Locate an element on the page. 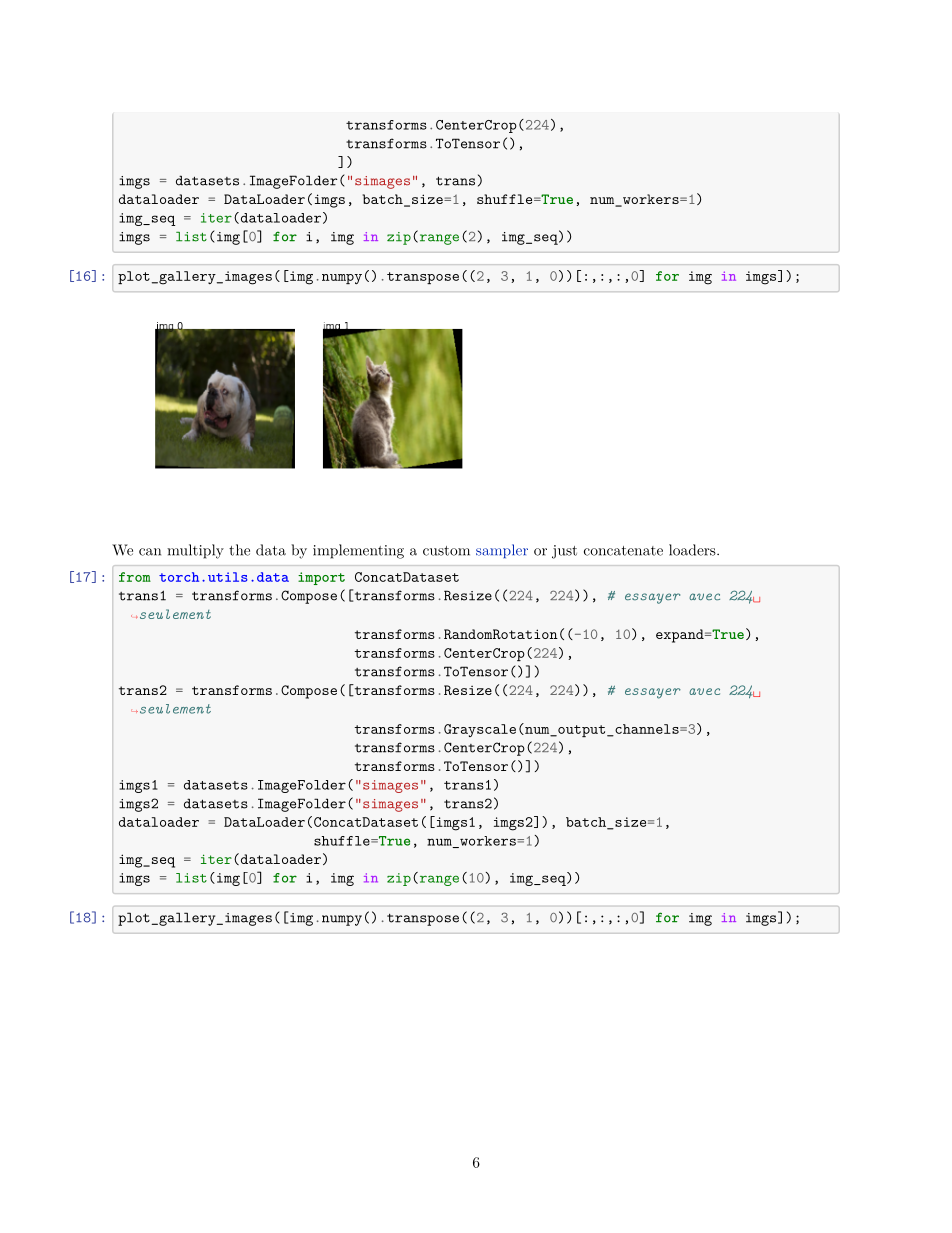  import is located at coordinates (321, 578).
